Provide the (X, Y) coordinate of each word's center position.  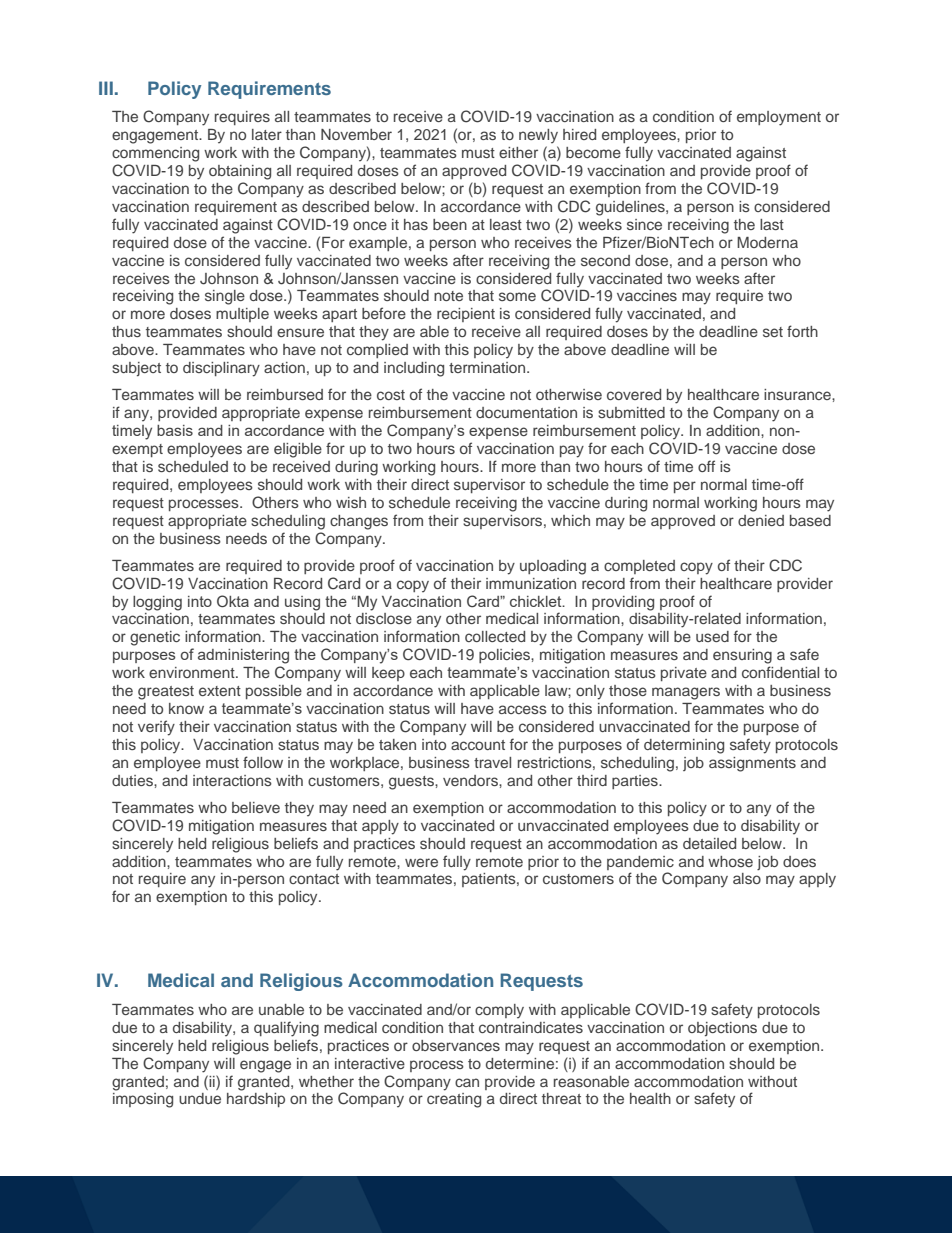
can (467, 1082)
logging (157, 603)
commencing (155, 154)
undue (200, 1098)
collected (495, 636)
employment (779, 118)
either (518, 152)
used (712, 636)
